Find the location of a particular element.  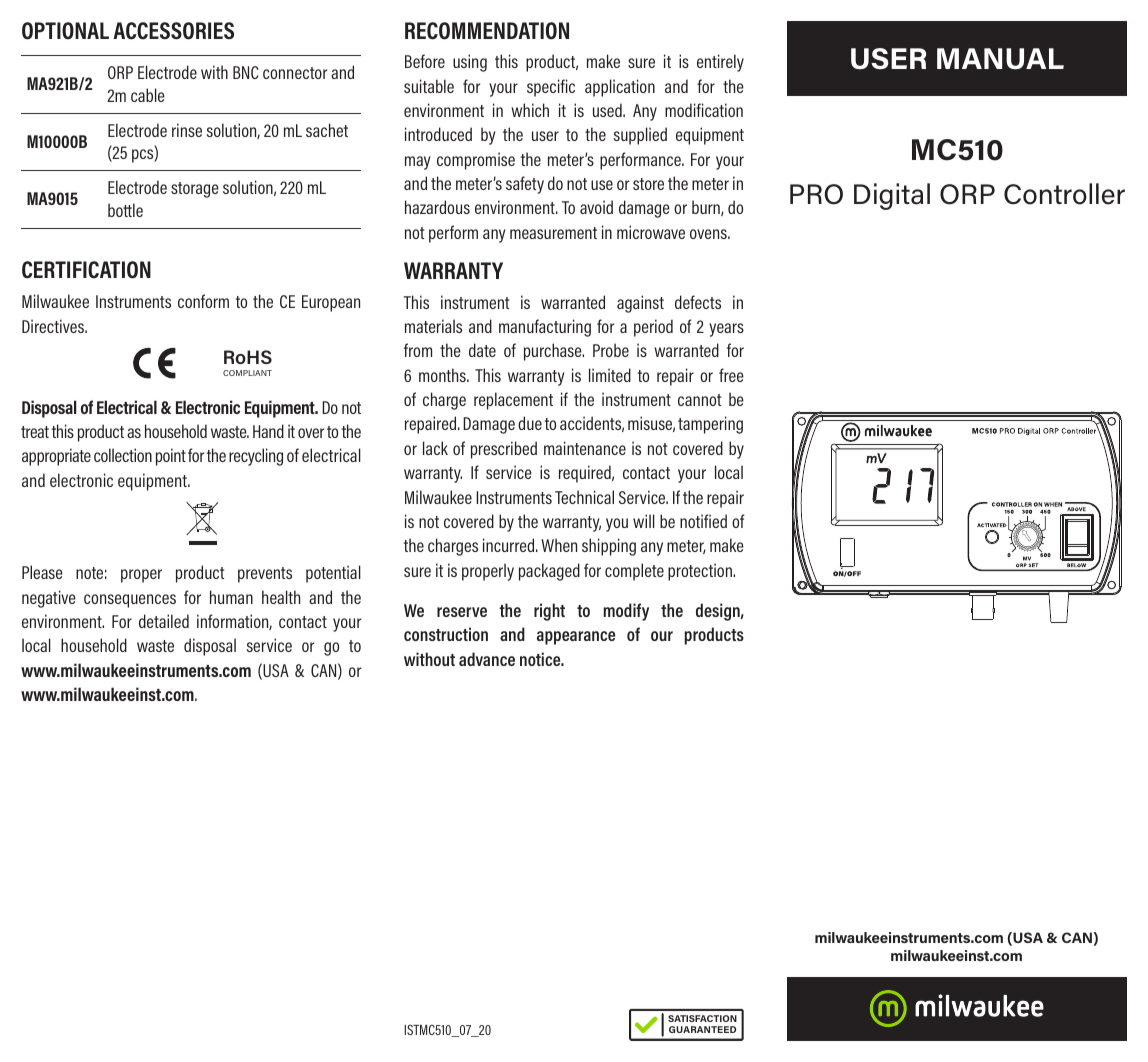

consequences is located at coordinates (130, 601).
